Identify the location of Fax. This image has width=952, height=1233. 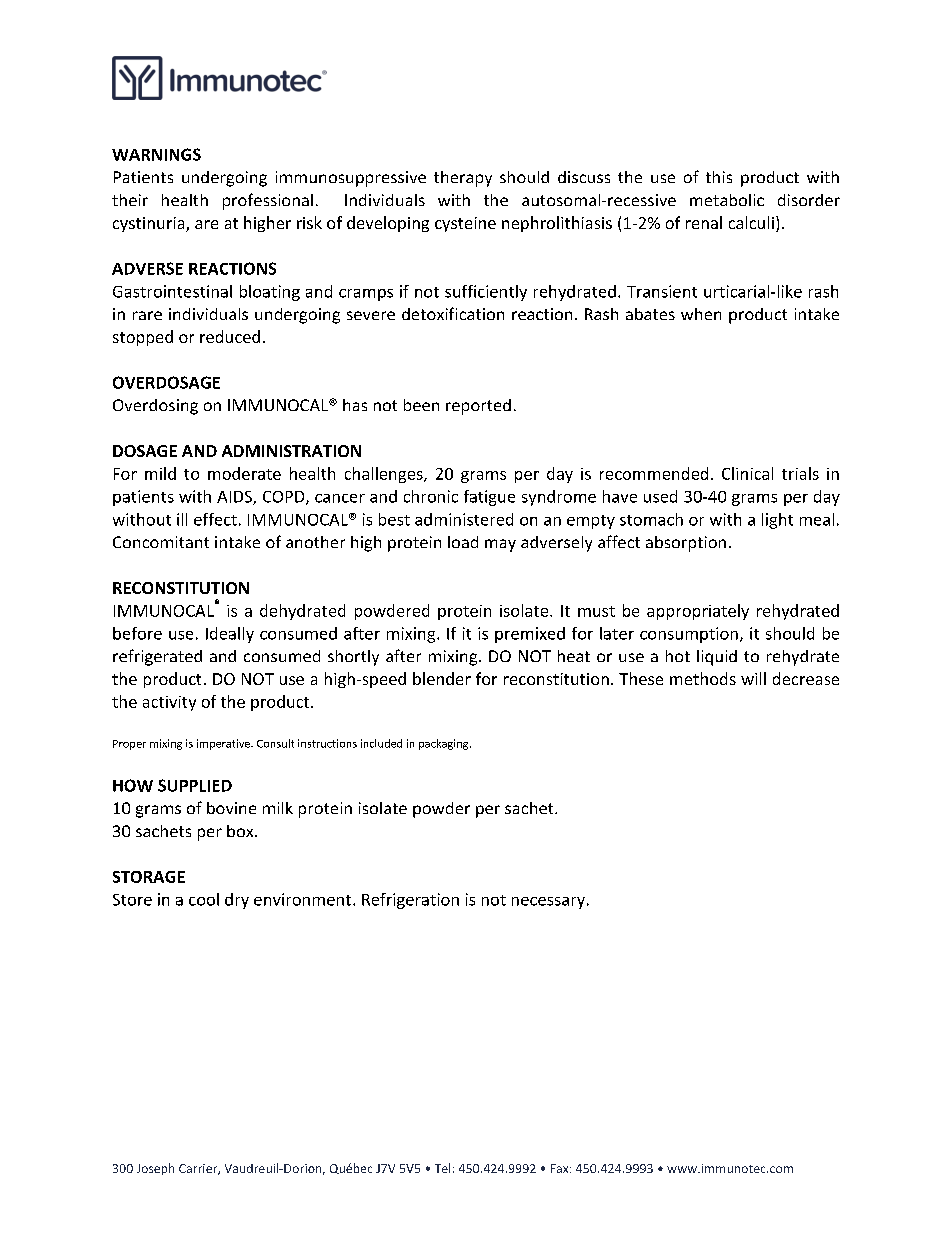
(561, 1168).
